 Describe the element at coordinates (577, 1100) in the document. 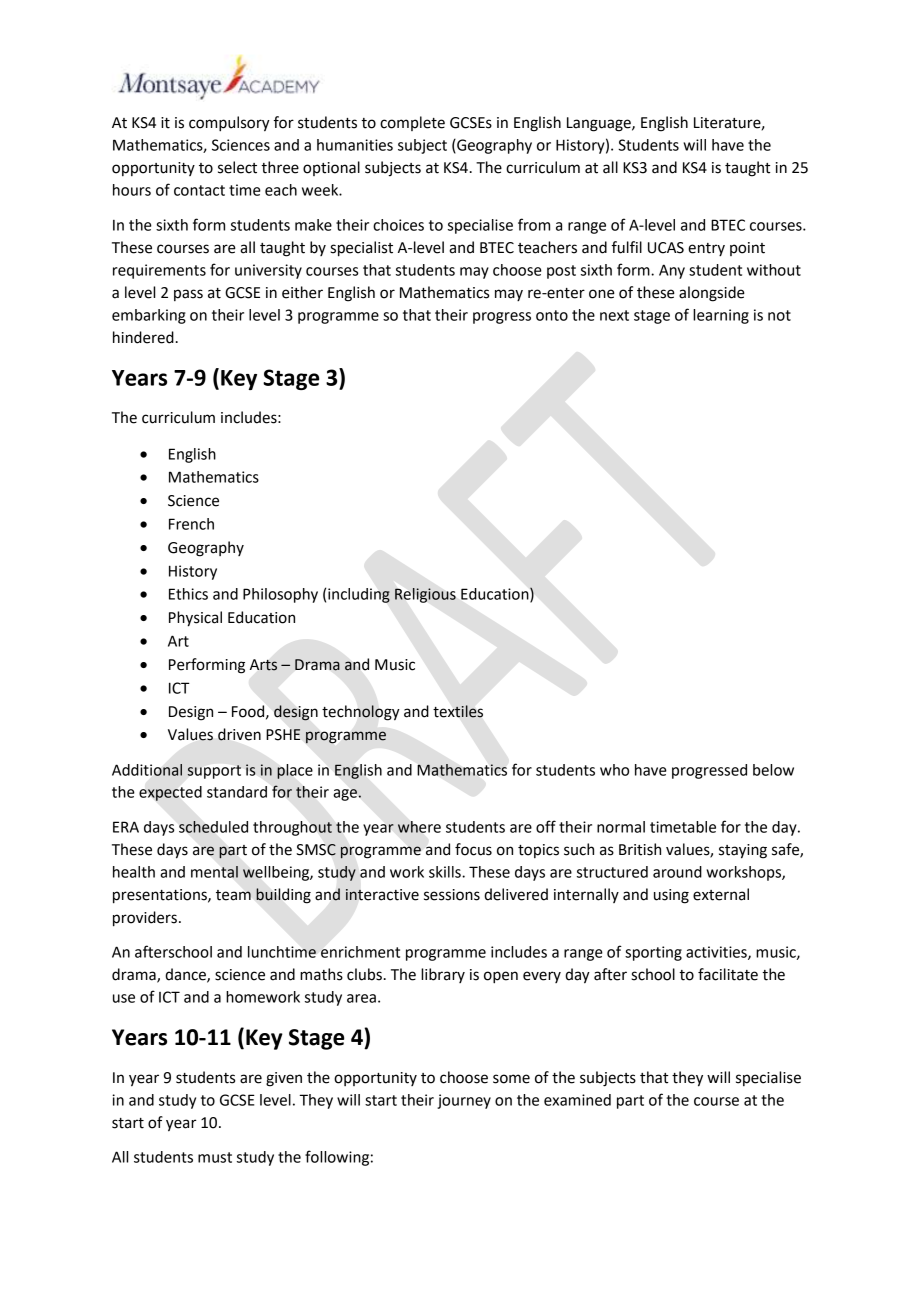

I see `examined` at that location.
